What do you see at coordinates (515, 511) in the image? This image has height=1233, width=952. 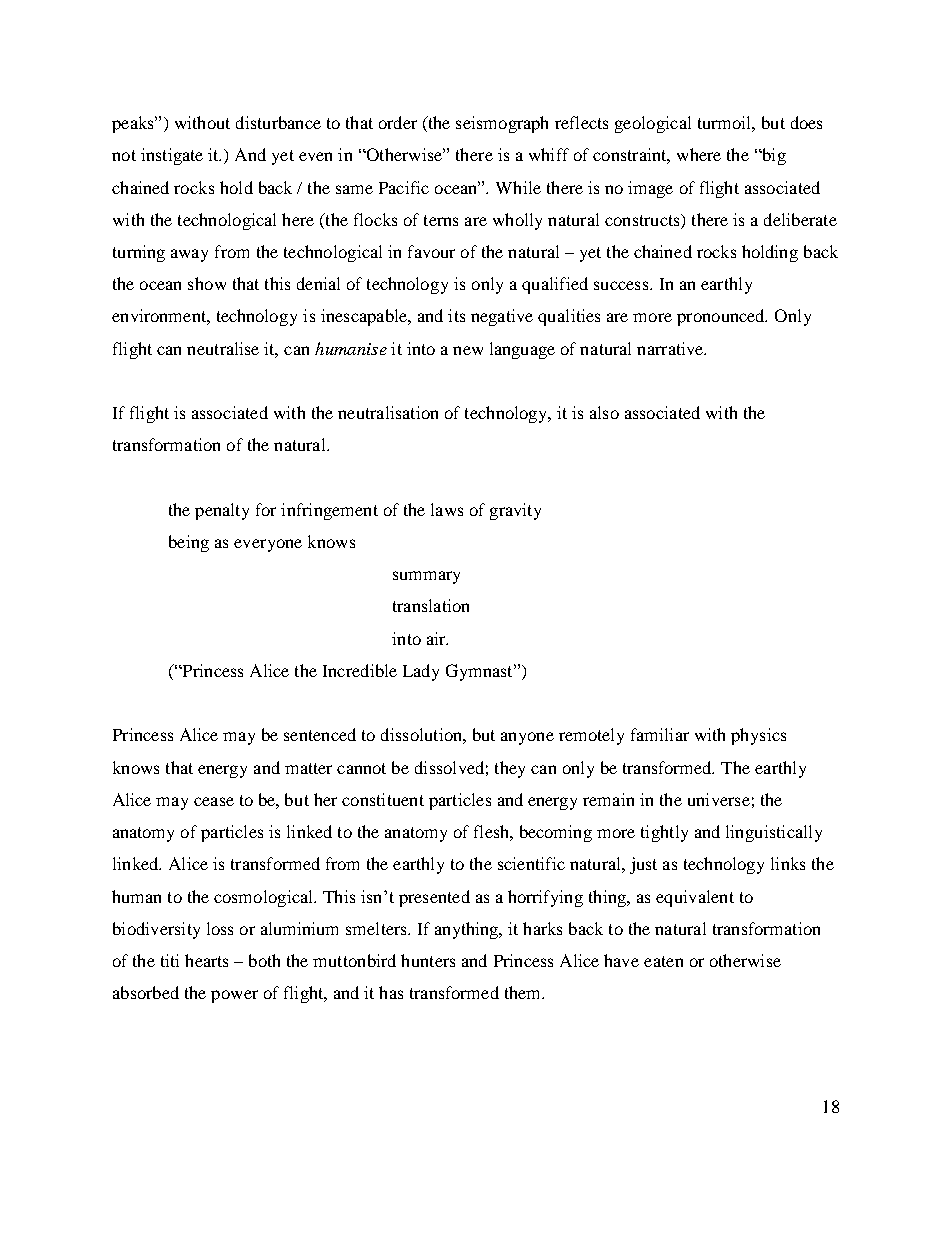 I see `gravity` at bounding box center [515, 511].
